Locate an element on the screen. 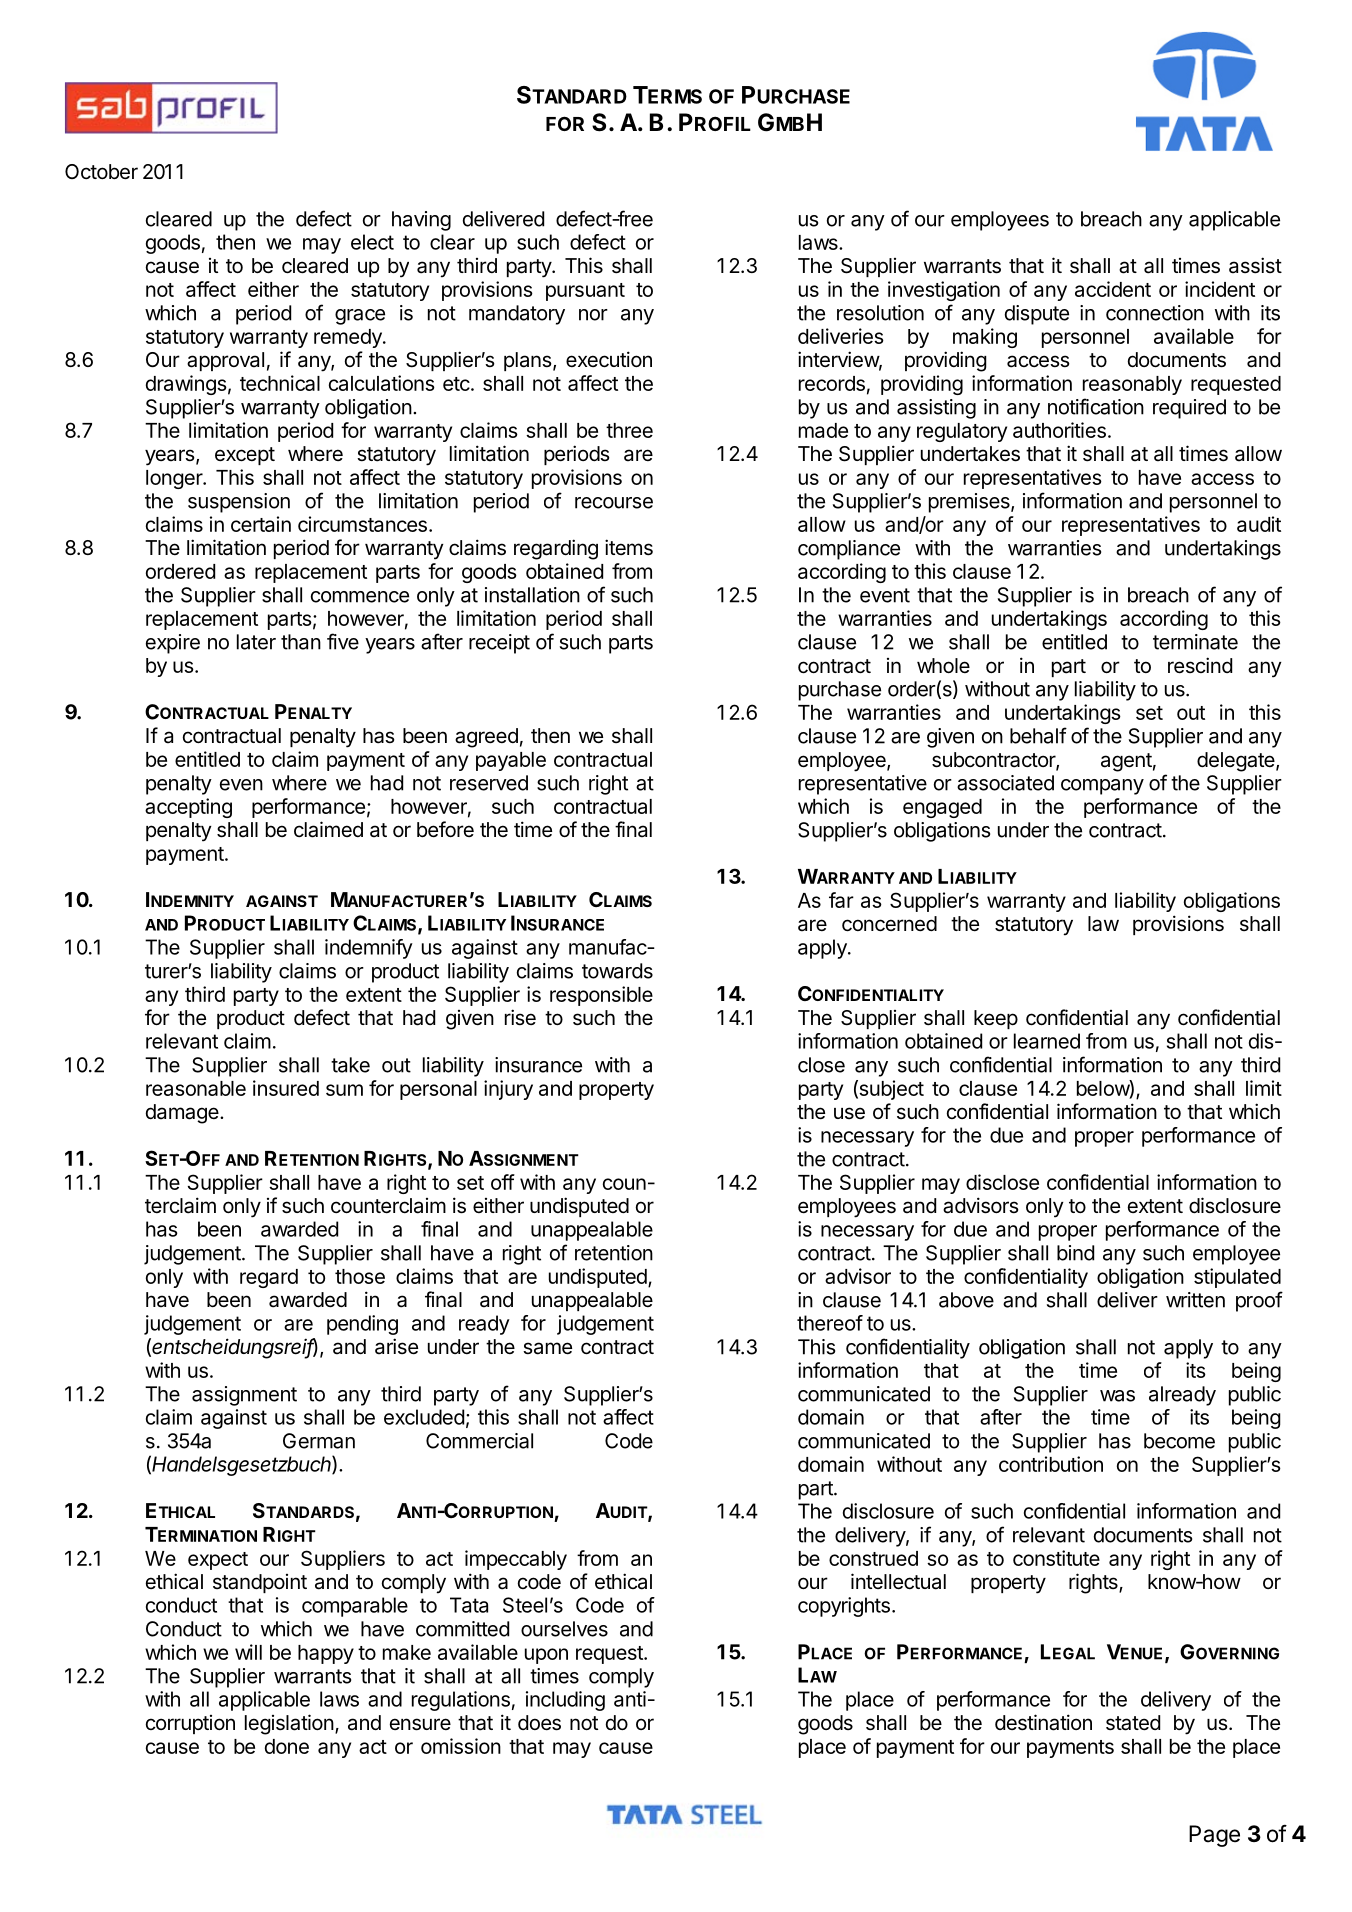 This screenshot has height=1912, width=1352. done is located at coordinates (287, 1746).
